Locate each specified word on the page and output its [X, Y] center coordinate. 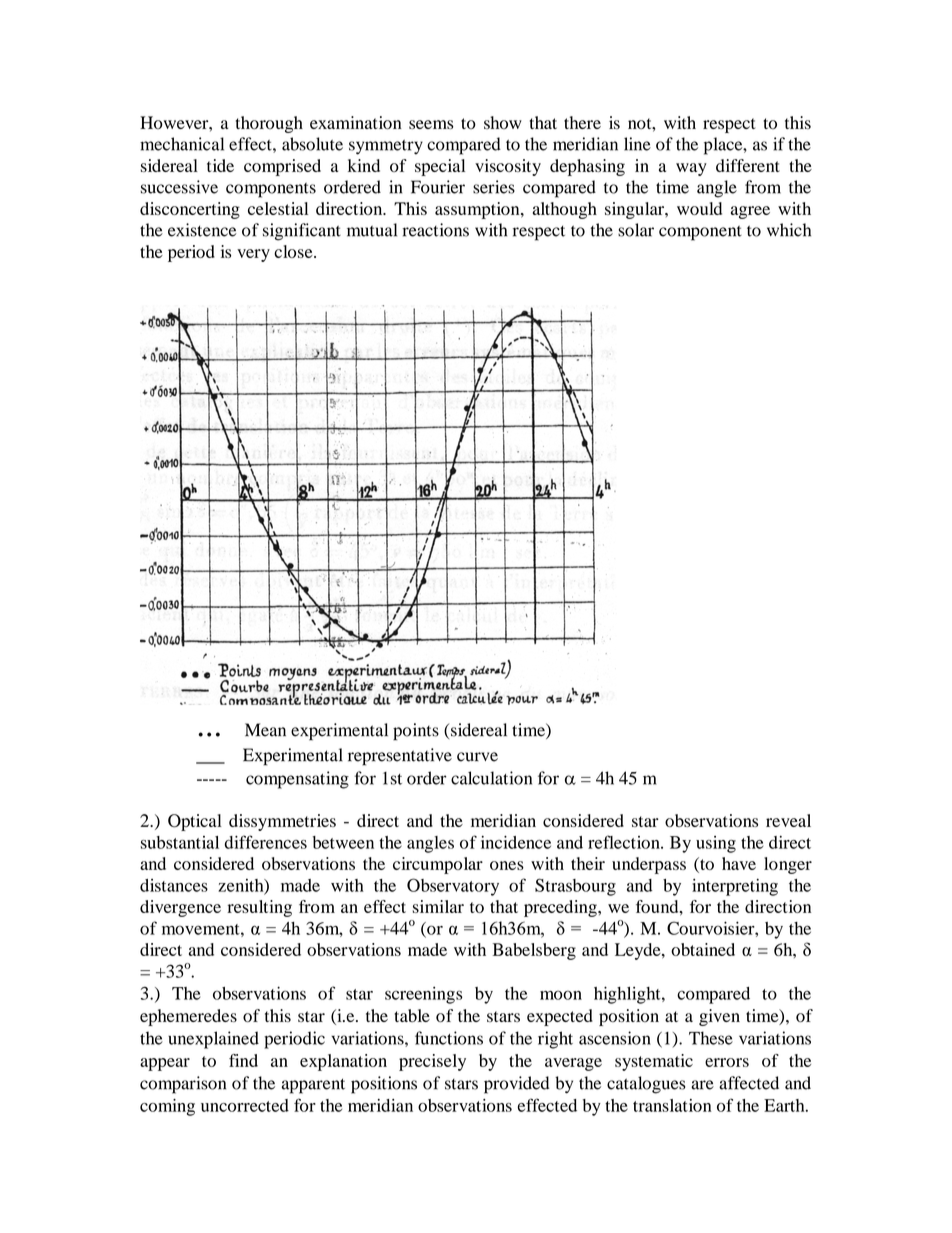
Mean [265, 730]
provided [516, 1085]
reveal [788, 820]
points [416, 732]
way [691, 169]
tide [220, 165]
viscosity [508, 167]
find [243, 1060]
